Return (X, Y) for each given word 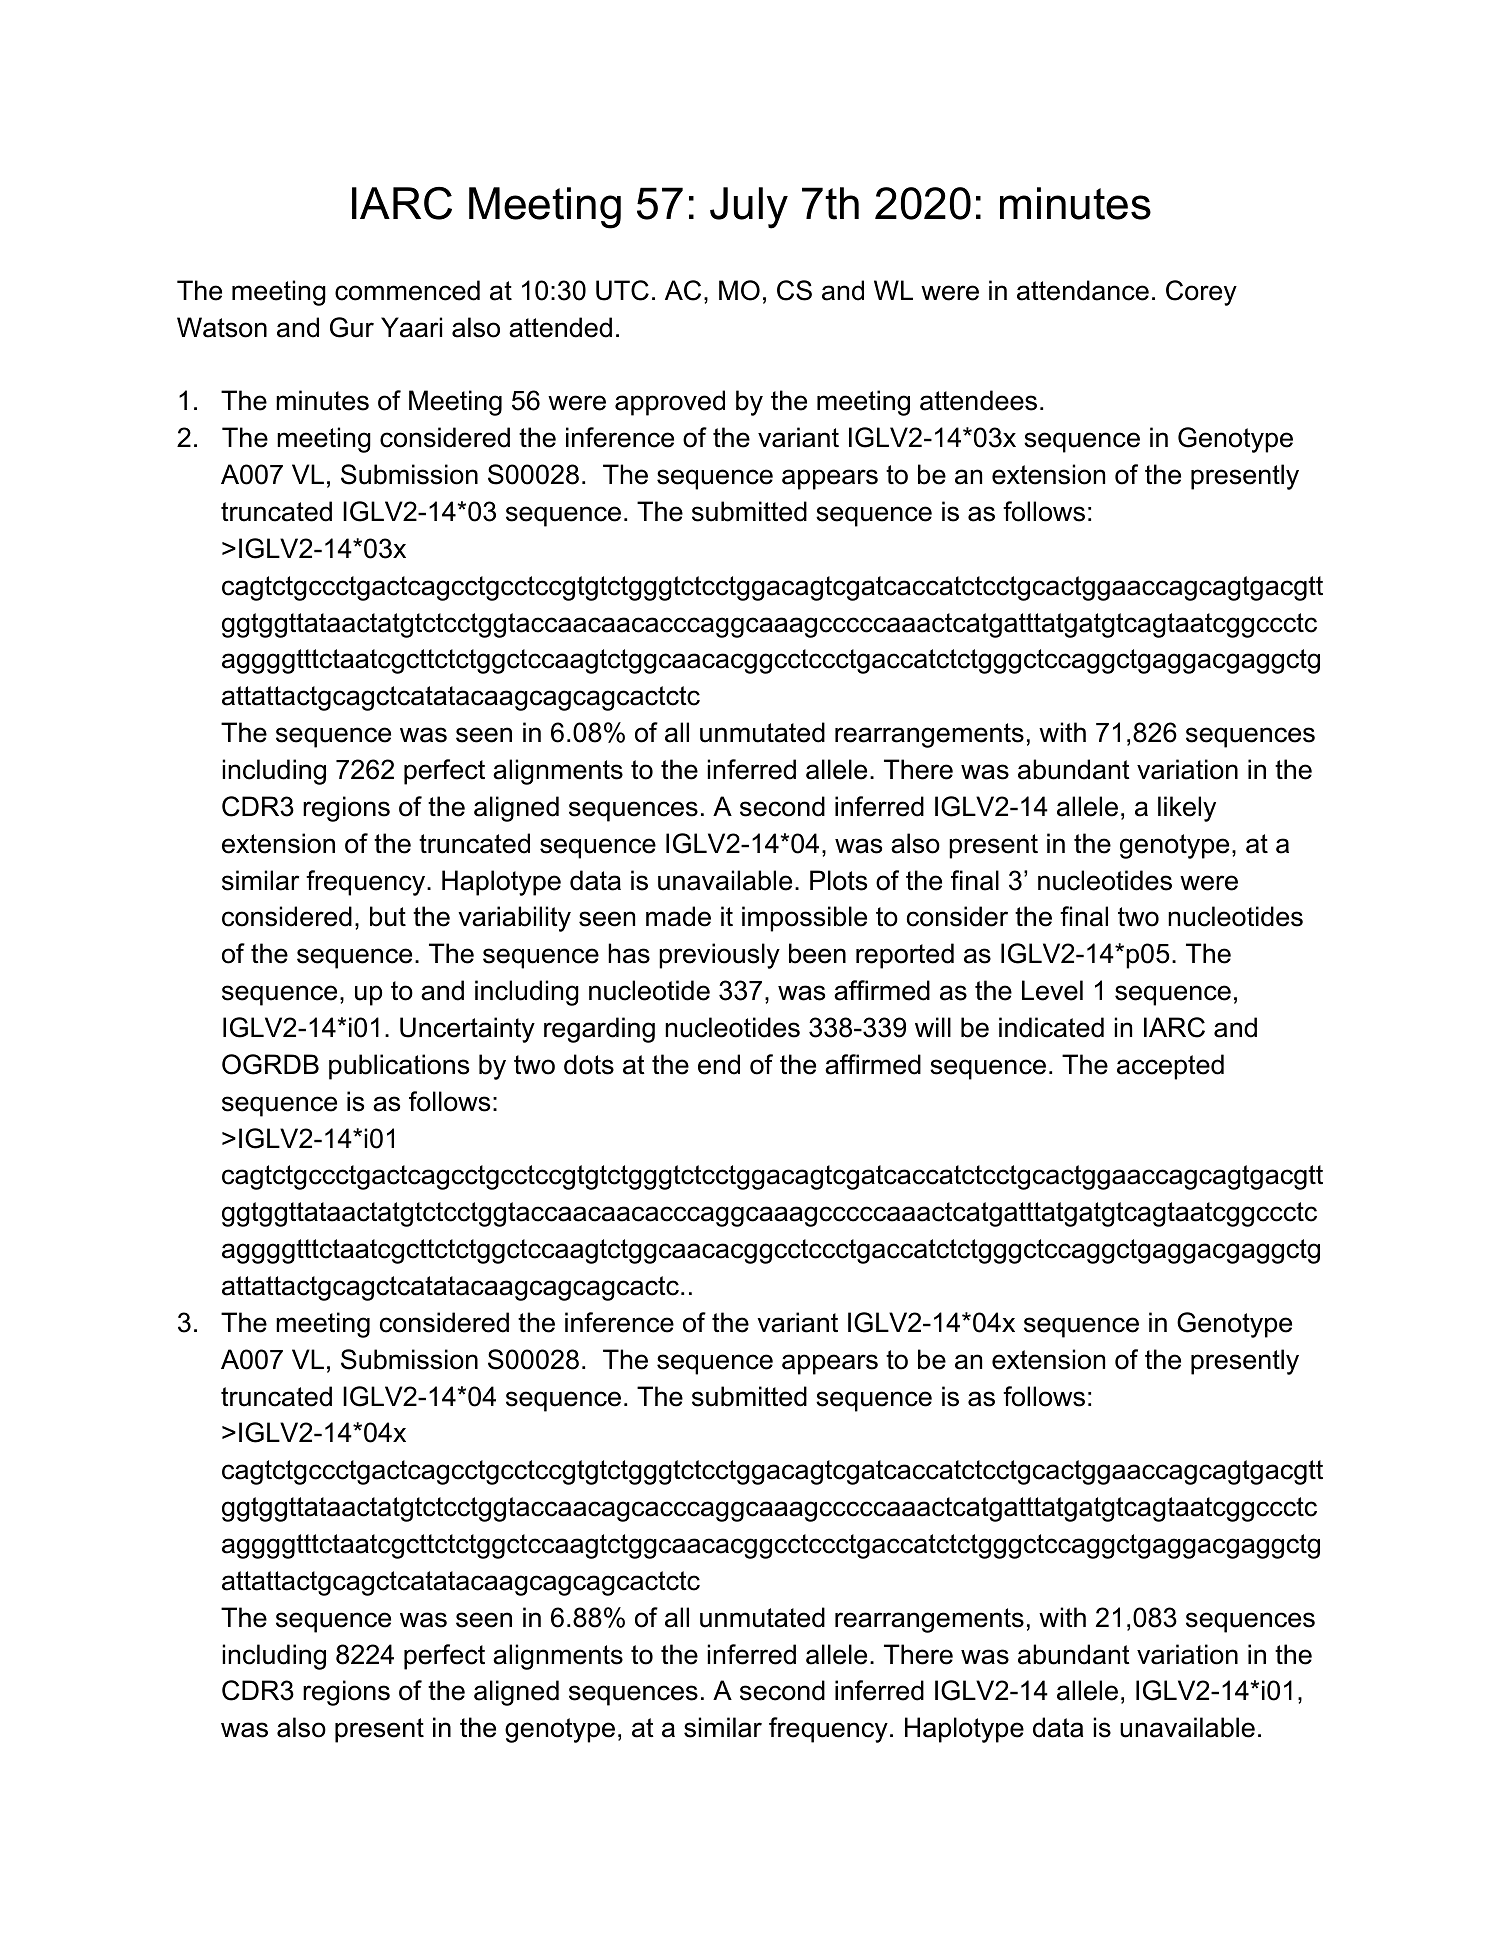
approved (670, 403)
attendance (1083, 290)
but (388, 916)
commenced (407, 290)
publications (399, 1067)
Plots (838, 880)
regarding (599, 1030)
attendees (978, 400)
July (749, 208)
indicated (1051, 1027)
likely (1187, 809)
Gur (352, 327)
